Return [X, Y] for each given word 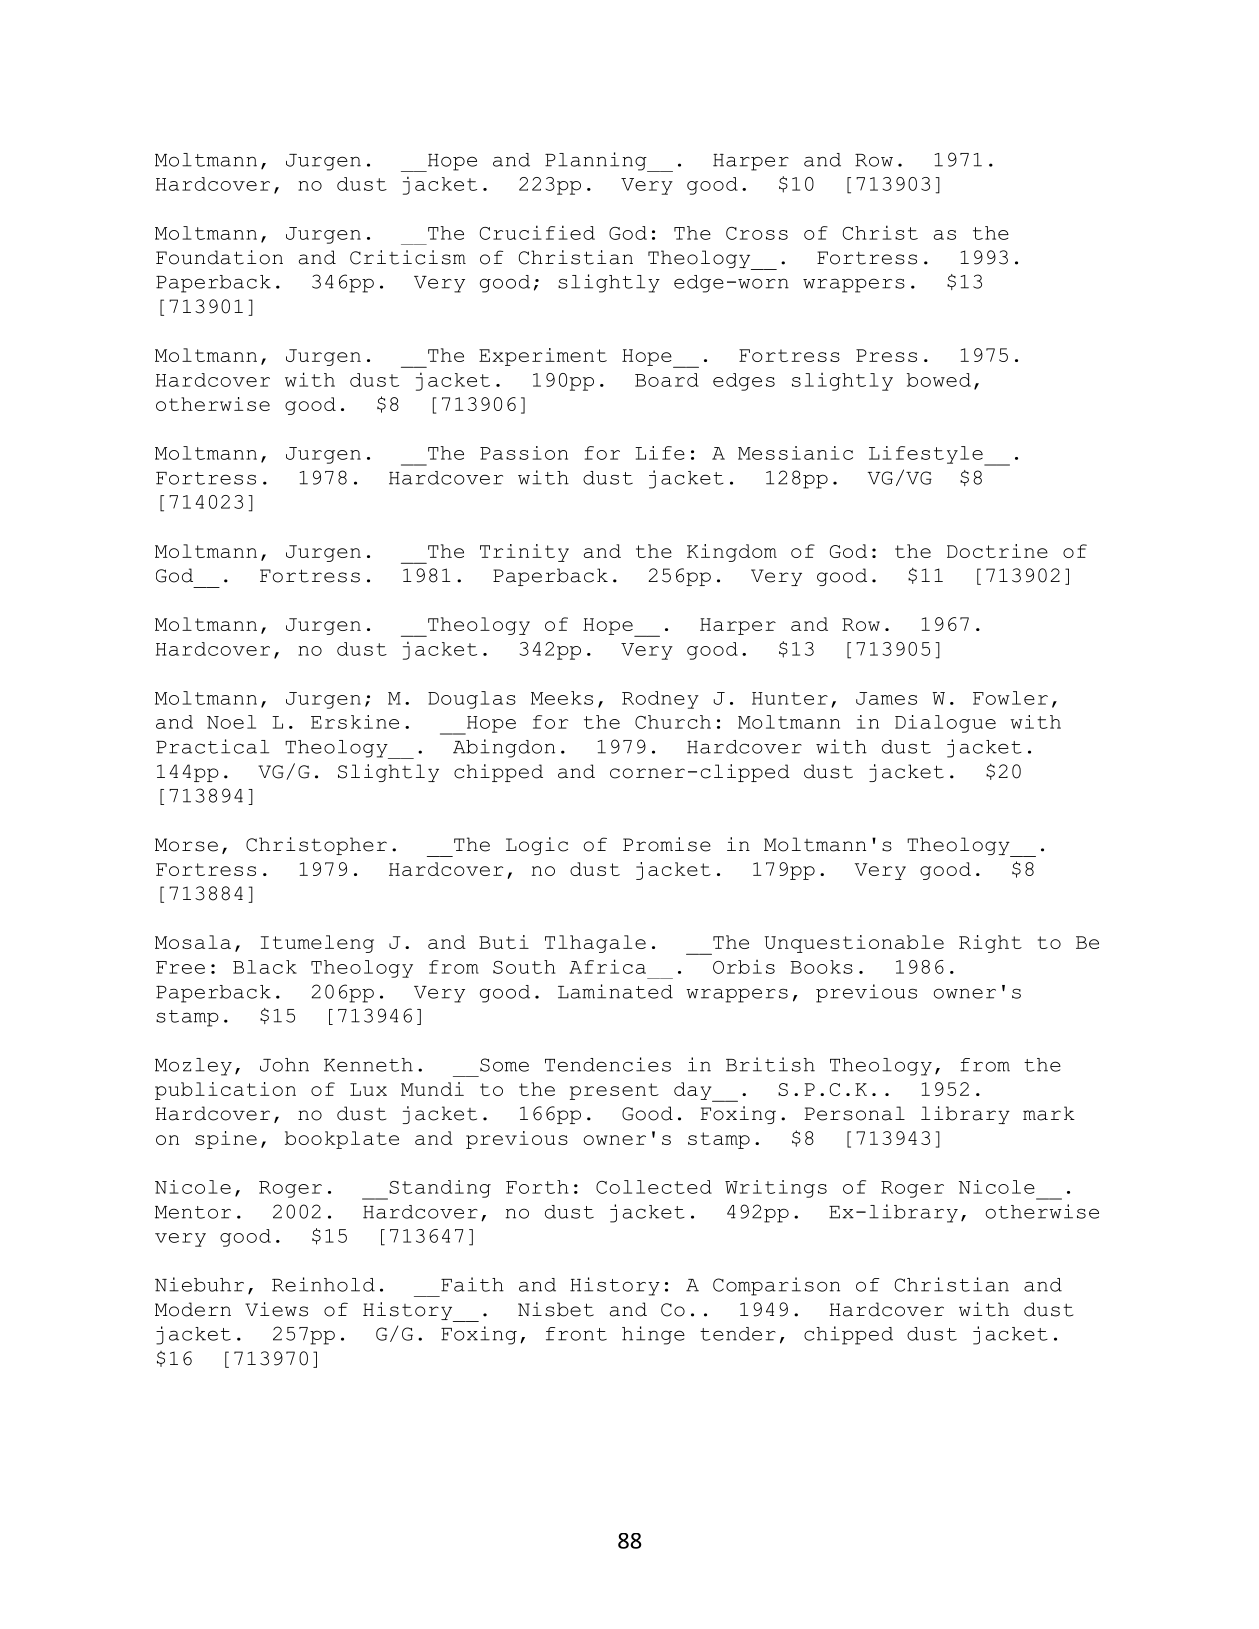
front [576, 1334]
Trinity [524, 553]
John [284, 1065]
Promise [667, 844]
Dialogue [945, 724]
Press [886, 355]
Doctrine [997, 551]
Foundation [219, 257]
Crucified [537, 232]
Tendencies [608, 1064]
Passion [524, 453]
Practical [212, 746]
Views [276, 1309]
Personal [854, 1113]
